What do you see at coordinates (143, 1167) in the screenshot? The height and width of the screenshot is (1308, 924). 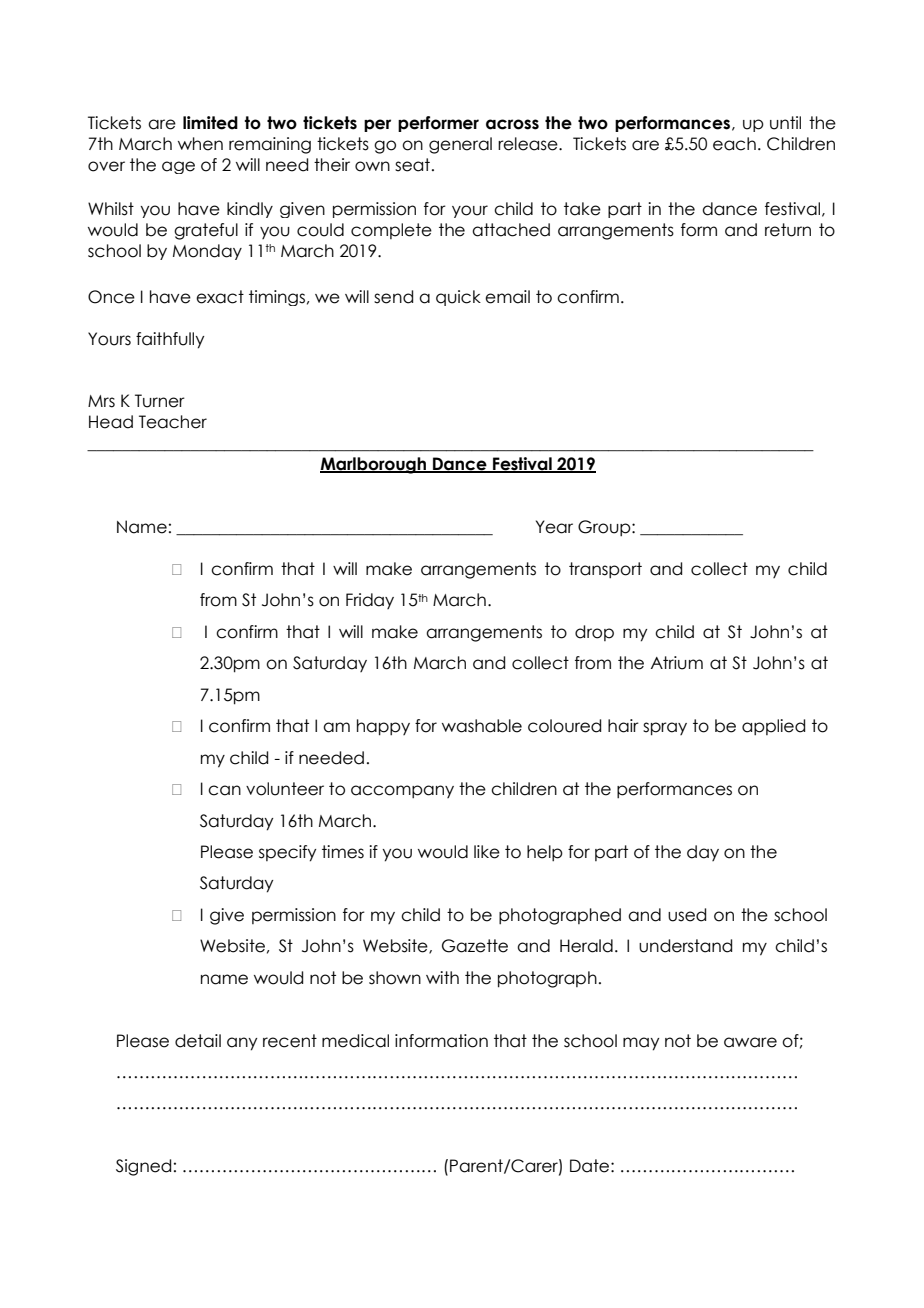 I see `Signed` at bounding box center [143, 1167].
